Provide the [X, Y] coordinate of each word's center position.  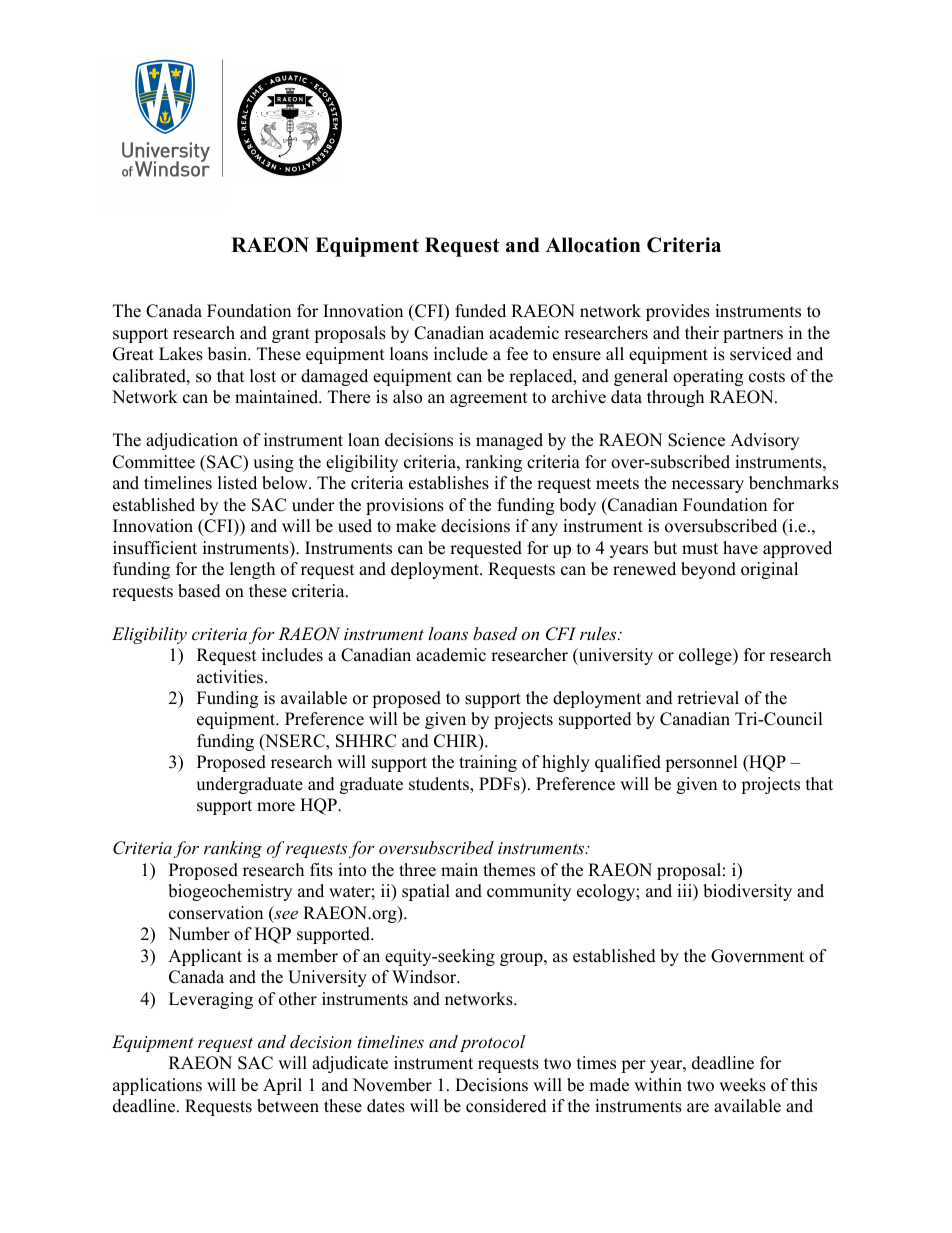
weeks [742, 1085]
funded [480, 311]
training [488, 763]
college [706, 656]
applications [157, 1086]
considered [506, 1106]
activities [231, 677]
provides [678, 312]
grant [291, 335]
